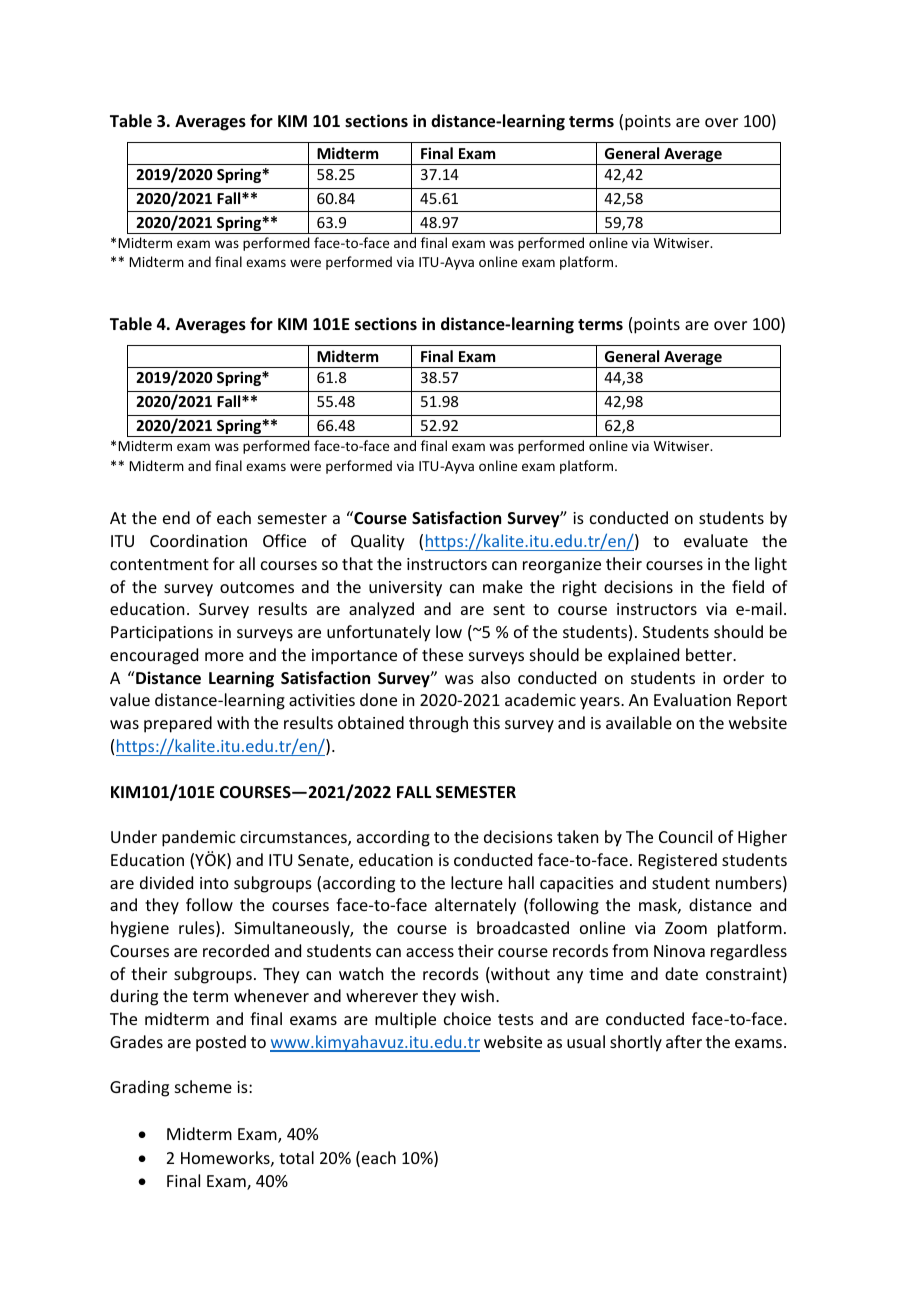  Describe the element at coordinates (224, 656) in the screenshot. I see `more` at that location.
